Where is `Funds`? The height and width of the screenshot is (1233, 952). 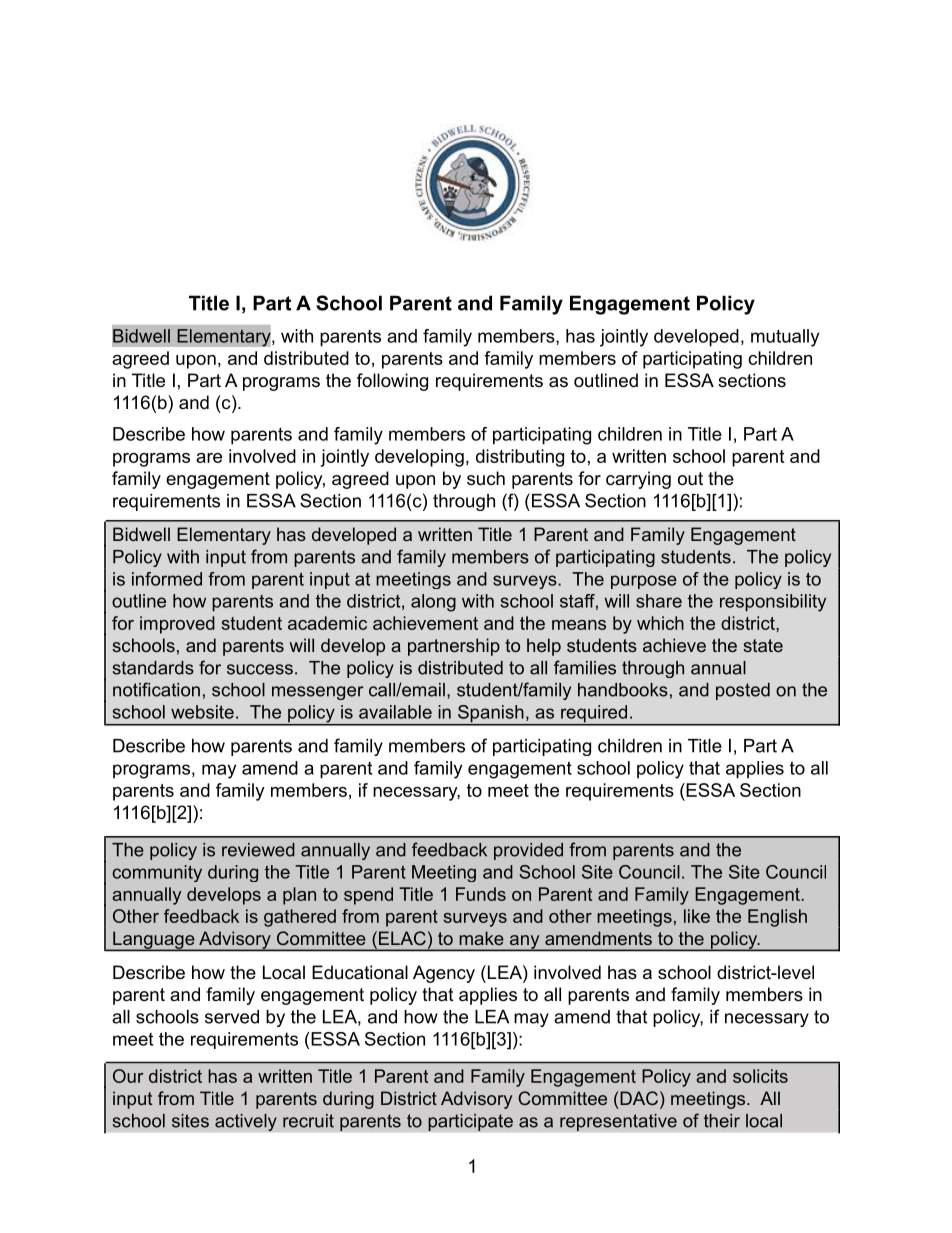 Funds is located at coordinates (481, 894).
